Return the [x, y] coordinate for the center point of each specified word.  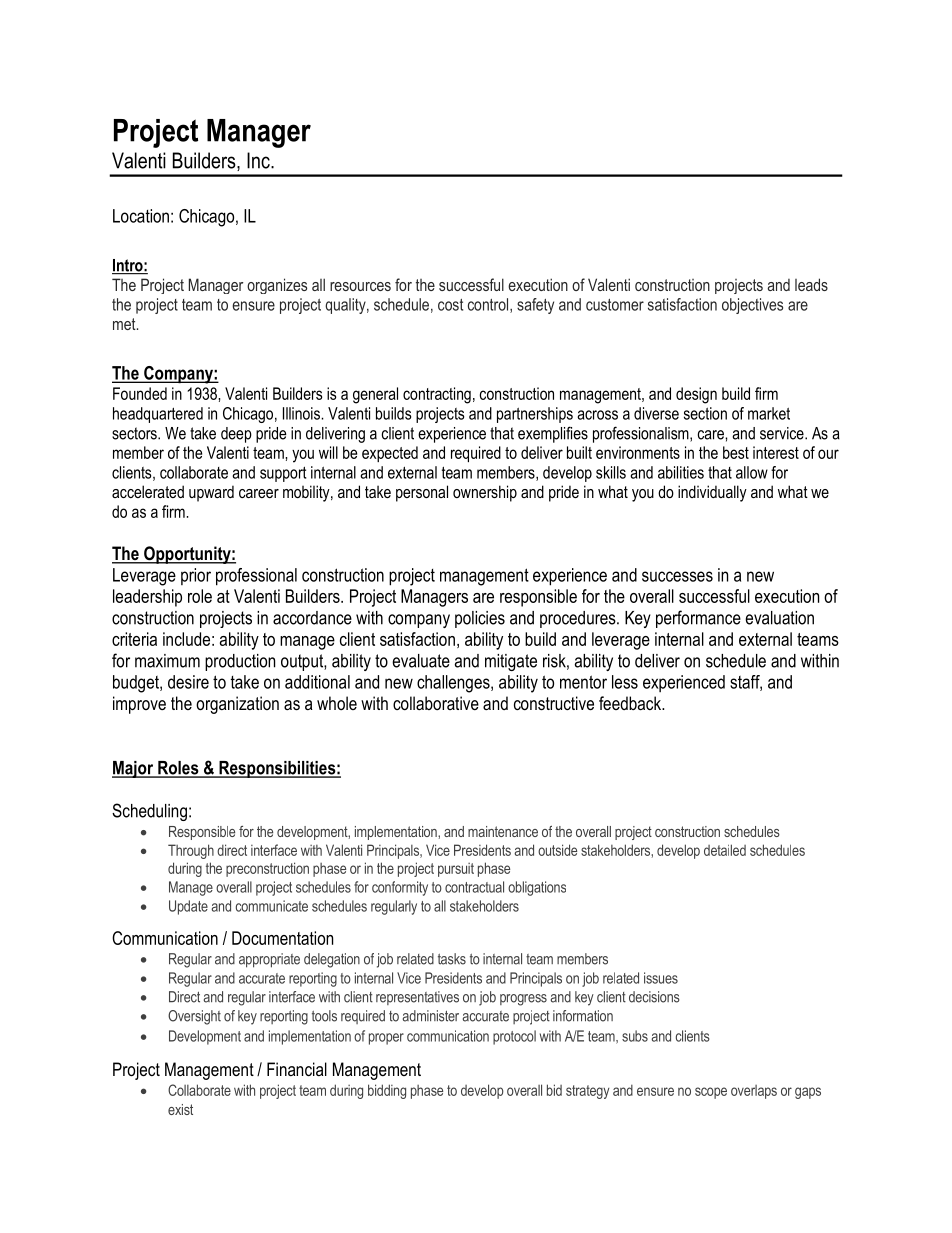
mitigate [511, 662]
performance [698, 619]
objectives [752, 306]
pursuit [456, 870]
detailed [725, 850]
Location [141, 216]
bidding [387, 1091]
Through [191, 851]
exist [180, 1109]
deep [236, 435]
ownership [485, 493]
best [736, 452]
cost [450, 305]
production [240, 662]
